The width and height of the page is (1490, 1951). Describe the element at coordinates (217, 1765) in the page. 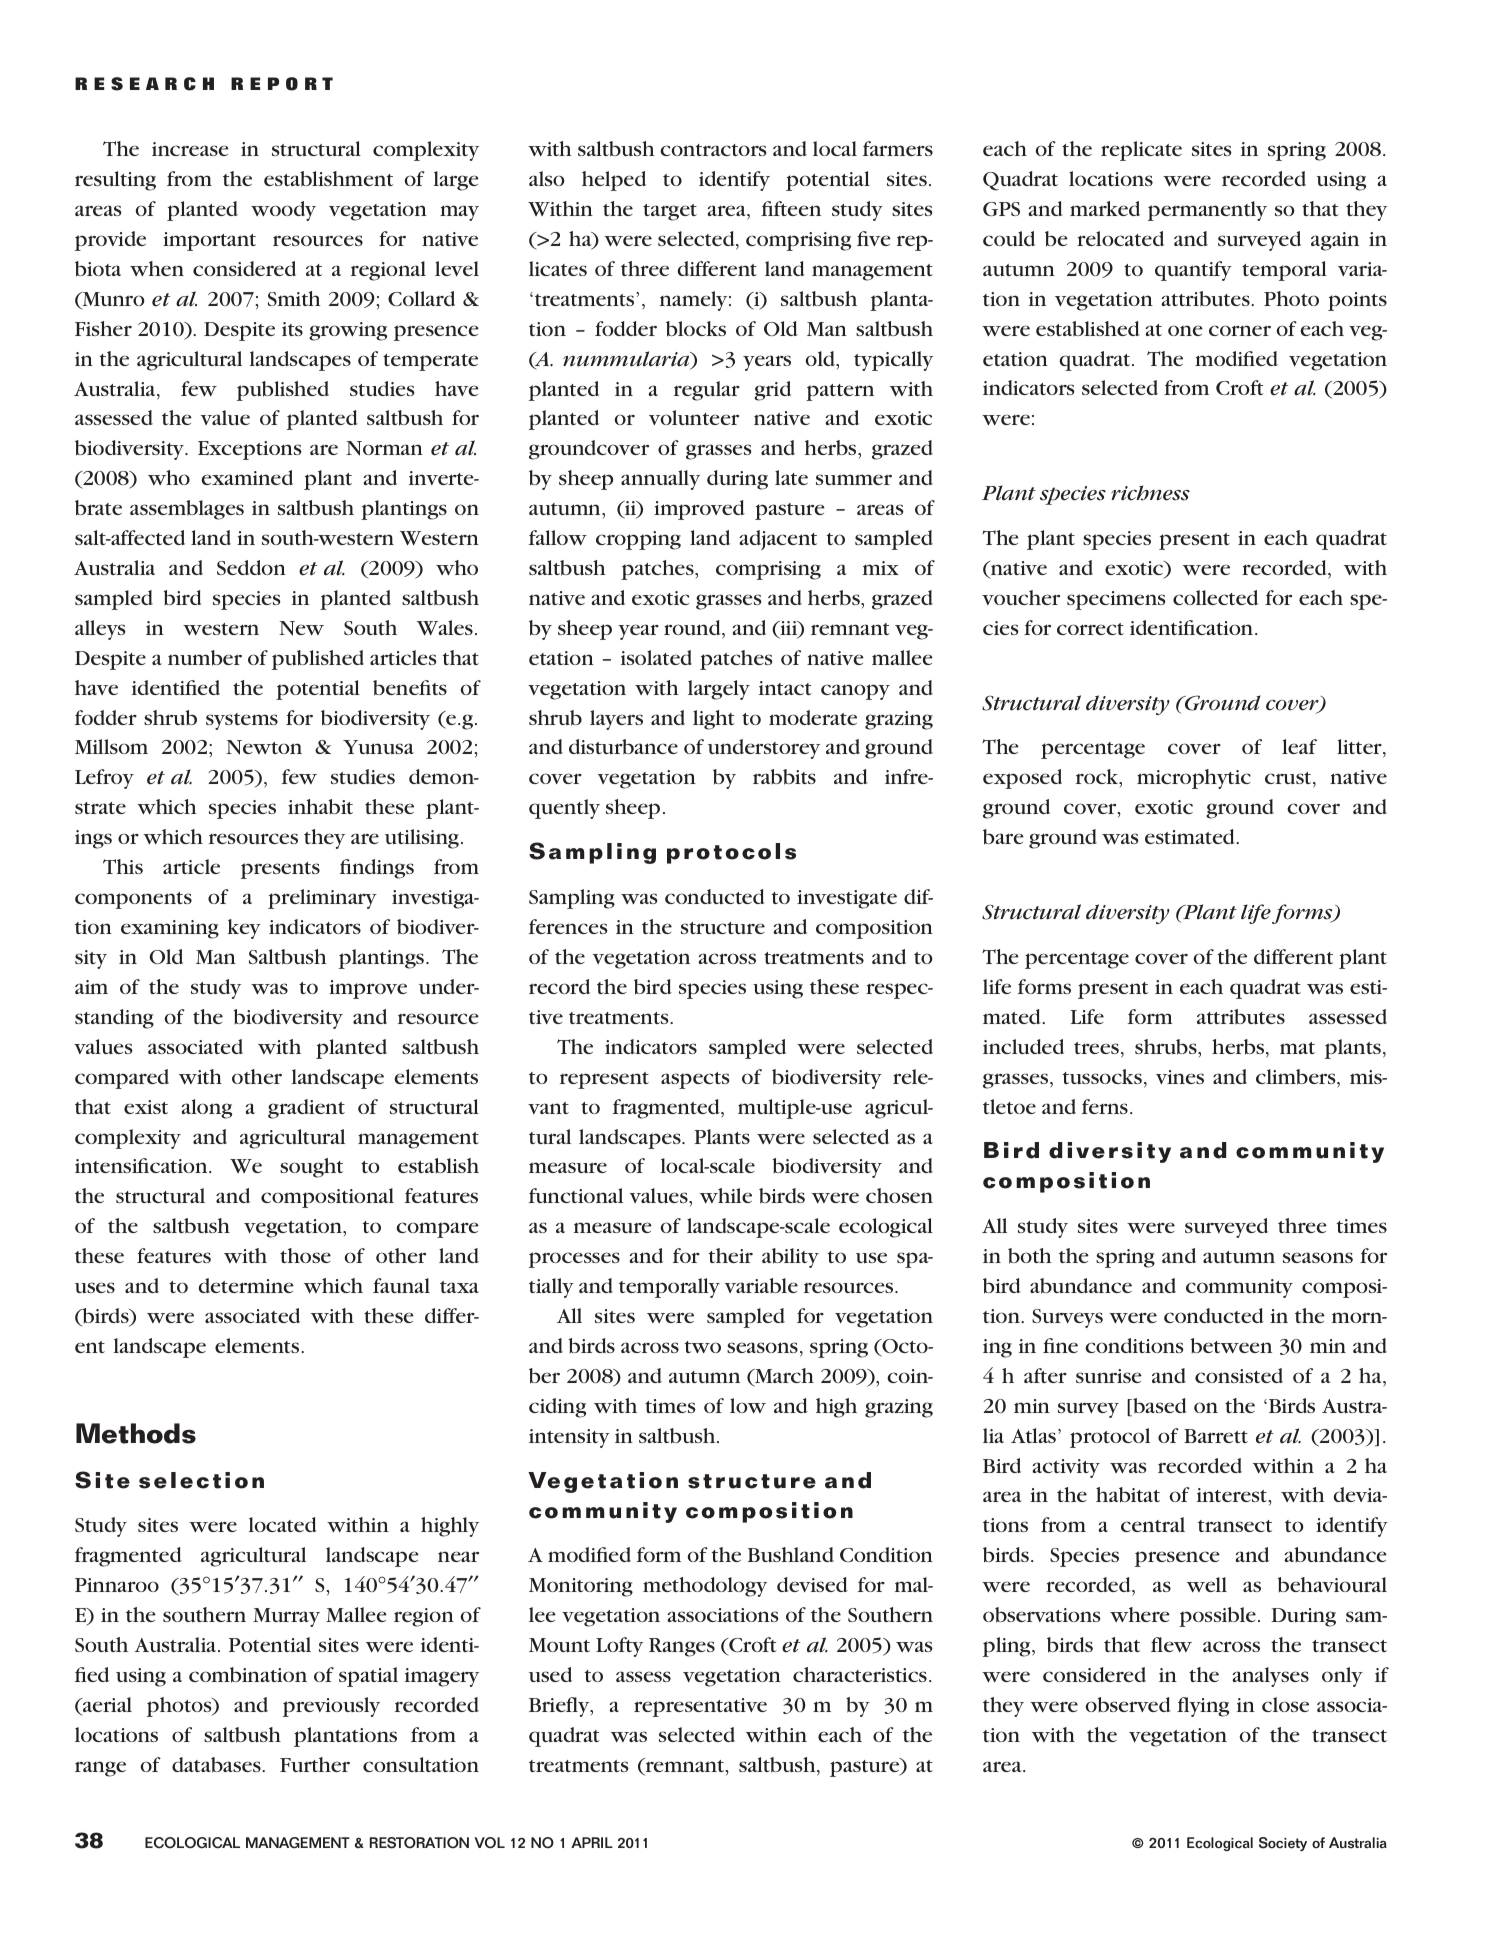

I see `databases` at that location.
